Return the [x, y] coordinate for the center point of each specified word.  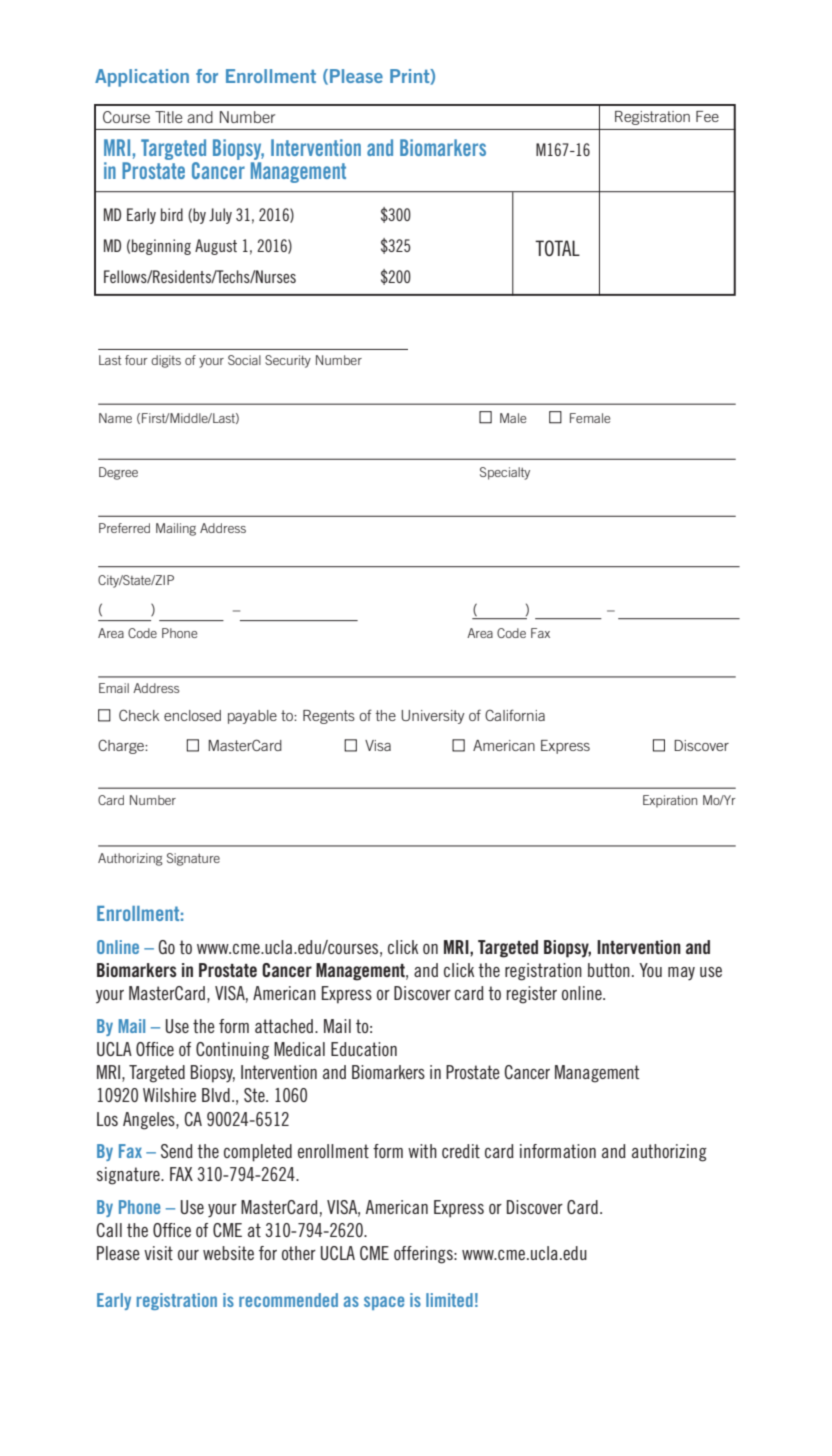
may [681, 974]
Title [168, 117]
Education [364, 1049]
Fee [707, 116]
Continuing [232, 1051]
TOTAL [557, 248]
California [515, 715]
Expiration [670, 801]
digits [166, 361]
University [433, 717]
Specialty [505, 473]
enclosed [192, 715]
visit [158, 1253]
